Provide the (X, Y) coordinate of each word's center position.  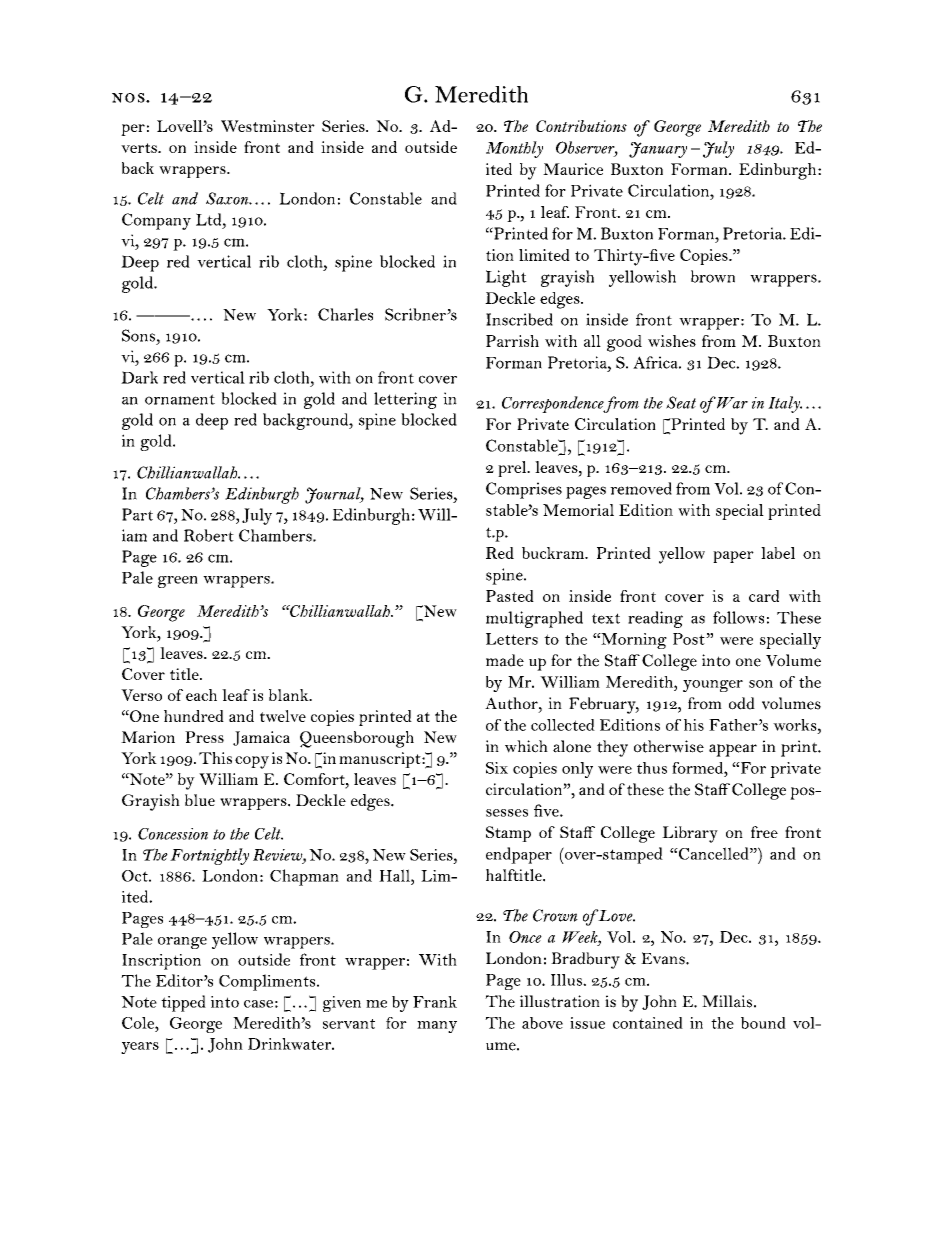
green (178, 582)
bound (763, 1023)
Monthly (514, 149)
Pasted (510, 596)
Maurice (573, 169)
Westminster (268, 126)
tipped (183, 1003)
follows (738, 617)
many (437, 1027)
